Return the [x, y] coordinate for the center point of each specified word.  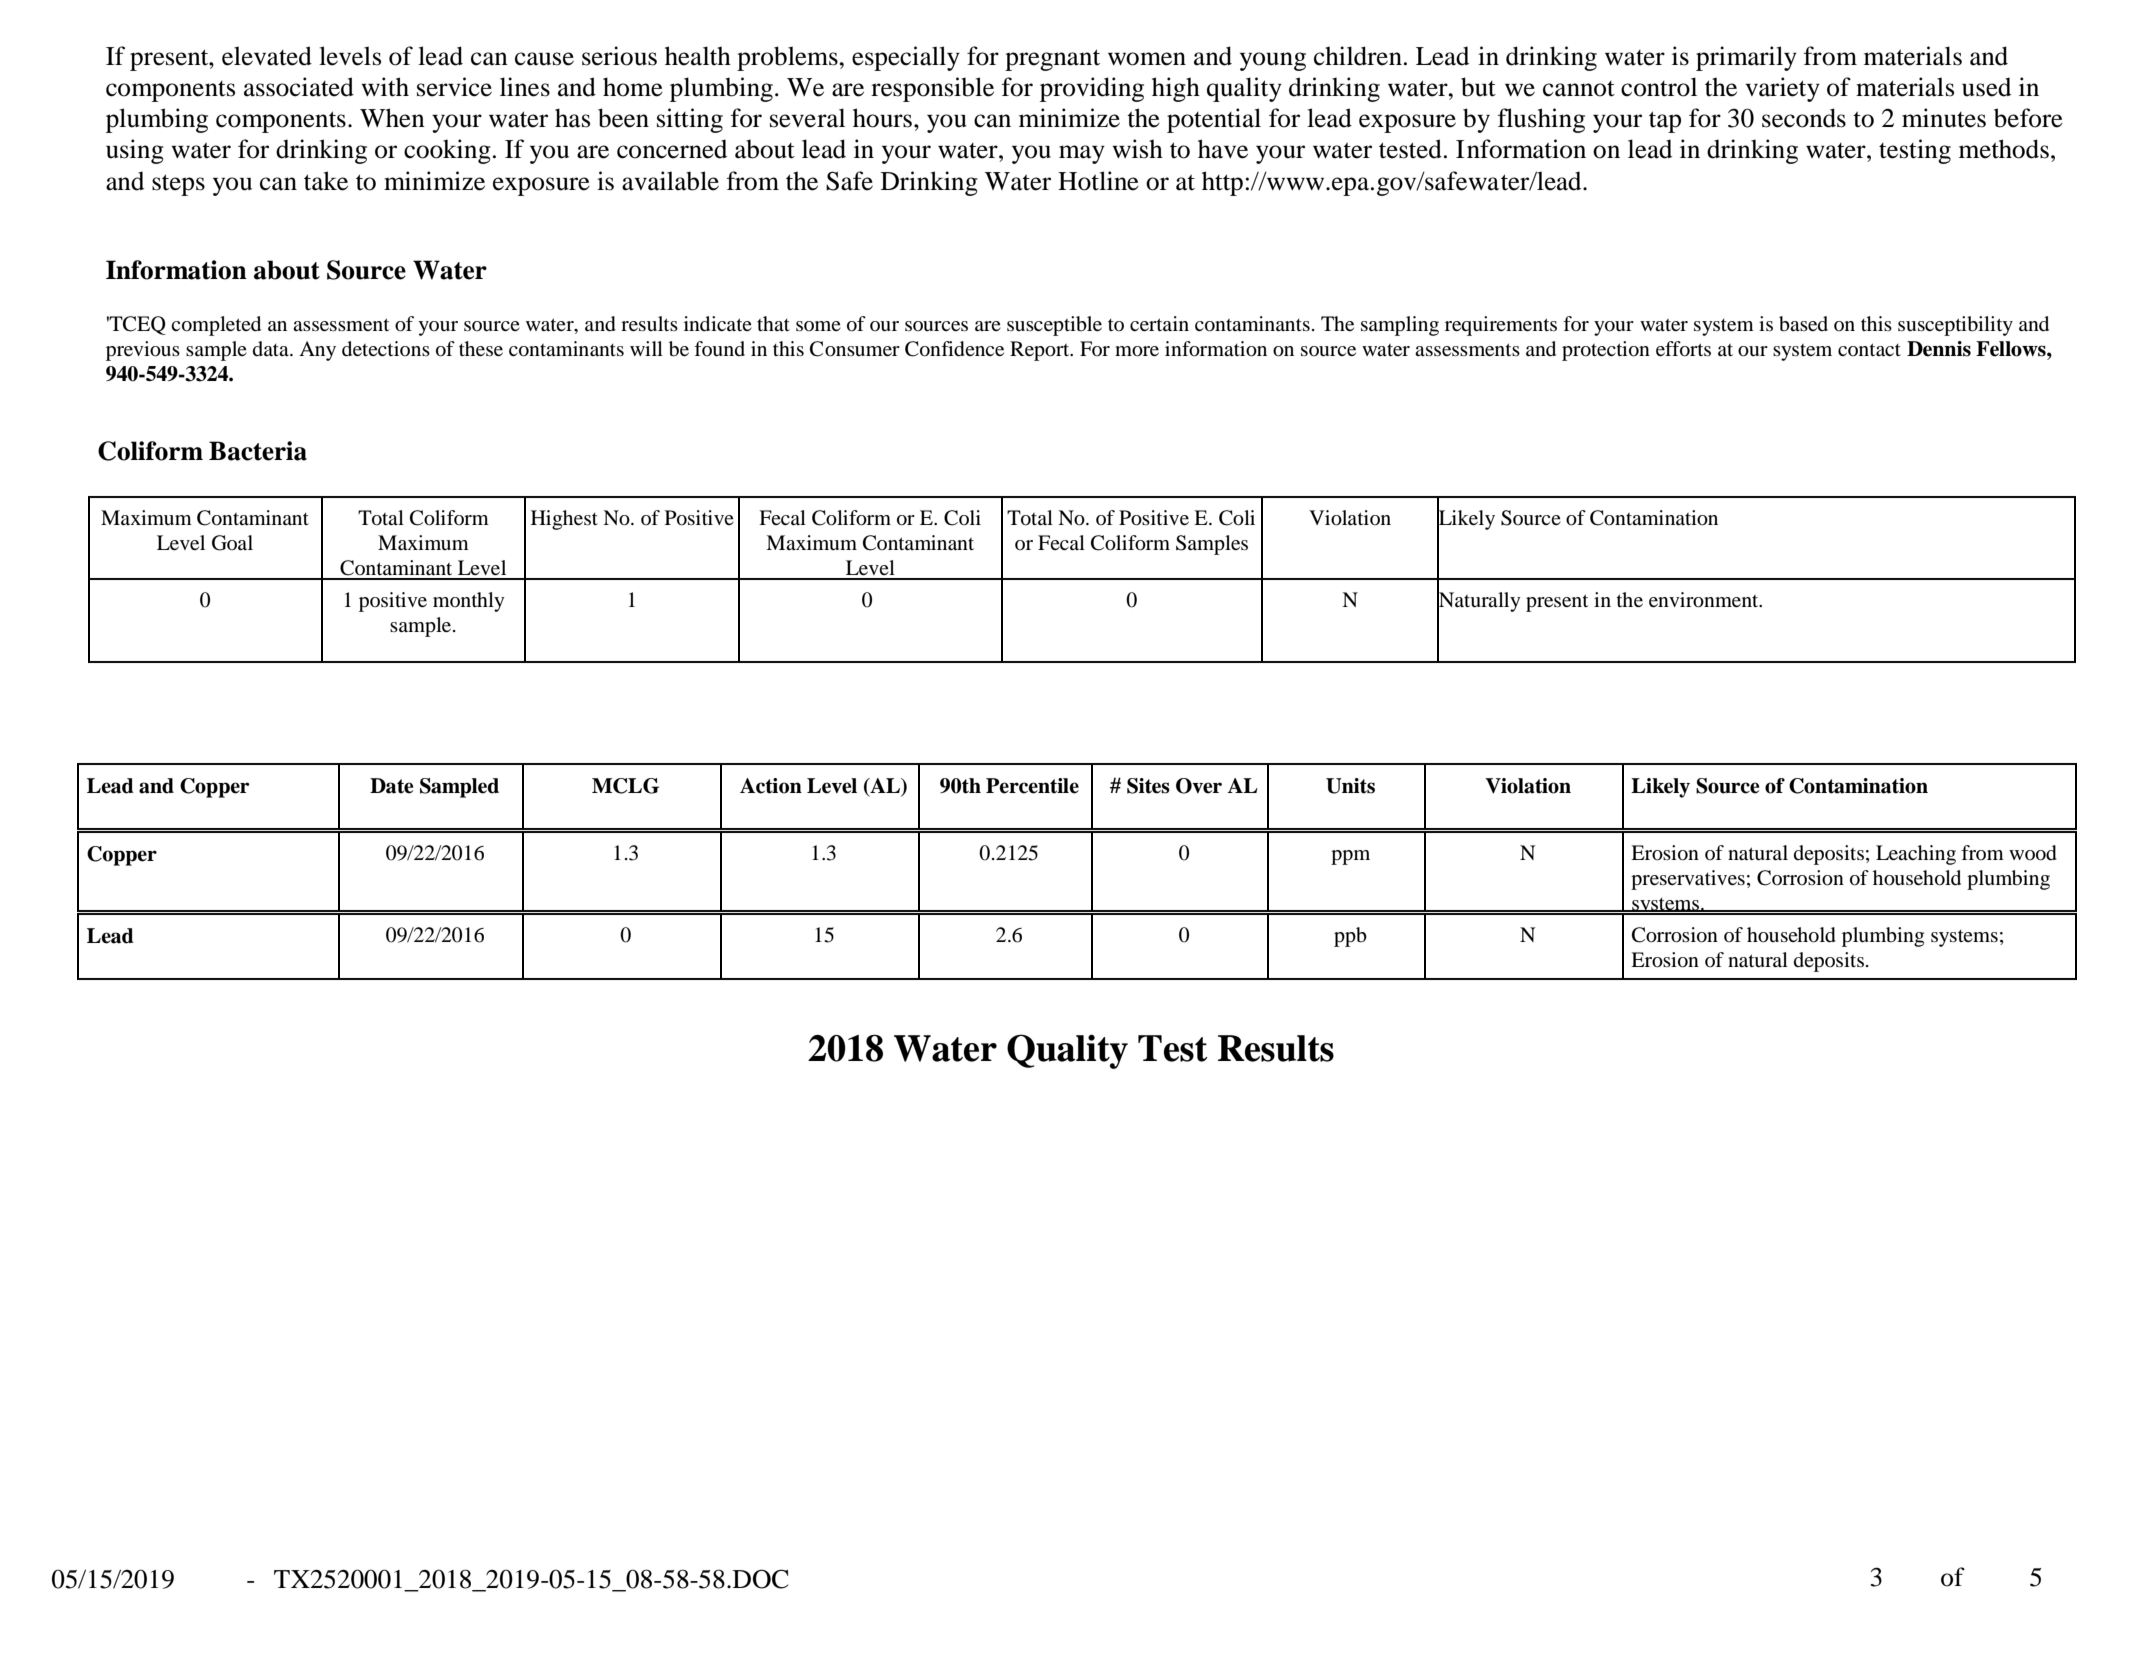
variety [1782, 89]
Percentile [1032, 786]
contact [1869, 350]
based [1803, 324]
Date [391, 786]
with [385, 87]
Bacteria [258, 451]
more [1137, 351]
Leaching [1916, 855]
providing [1092, 89]
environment [1705, 600]
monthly [469, 602]
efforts [1683, 349]
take [326, 181]
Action [771, 786]
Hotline [1098, 181]
